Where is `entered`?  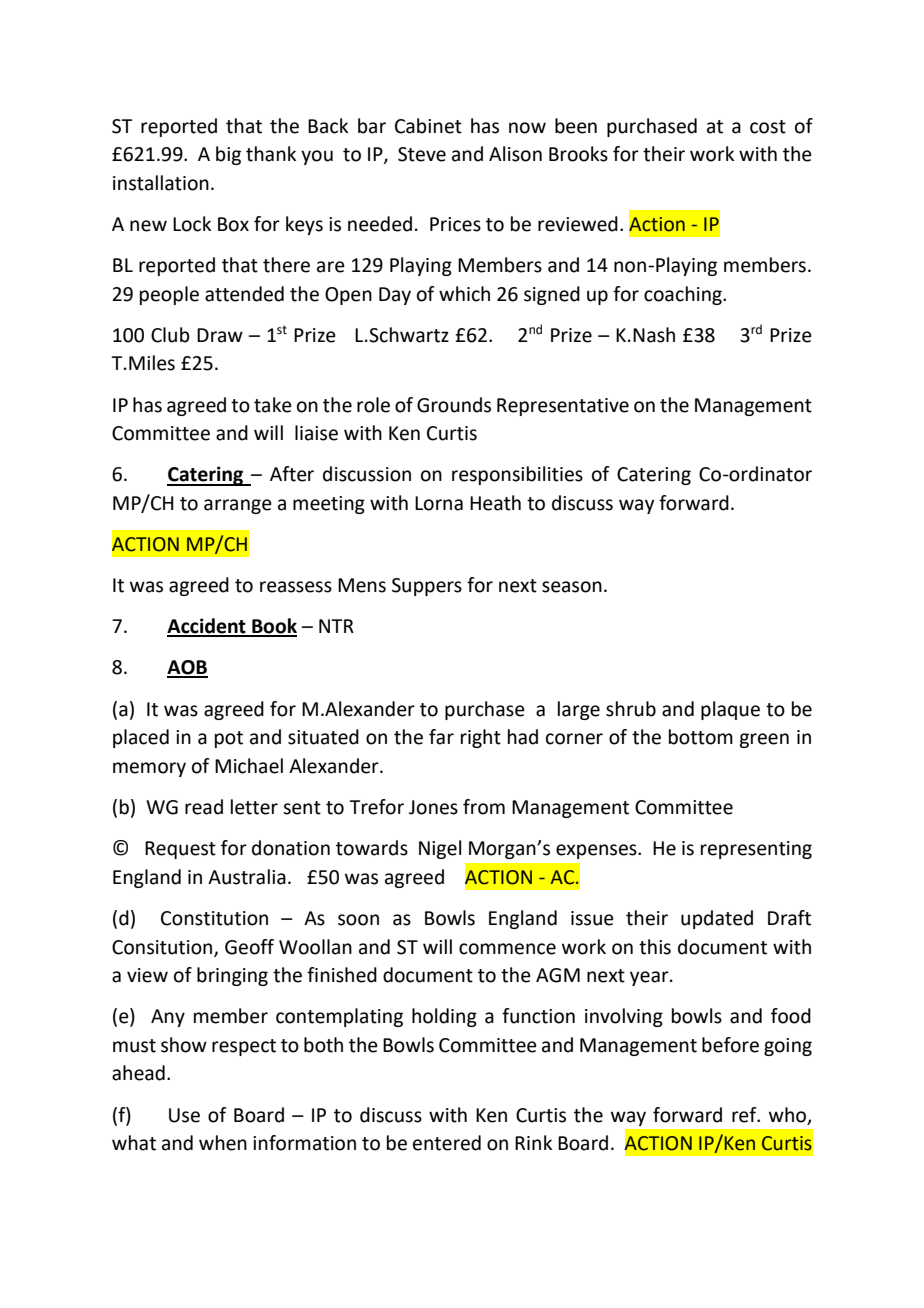 entered is located at coordinates (447, 1143).
